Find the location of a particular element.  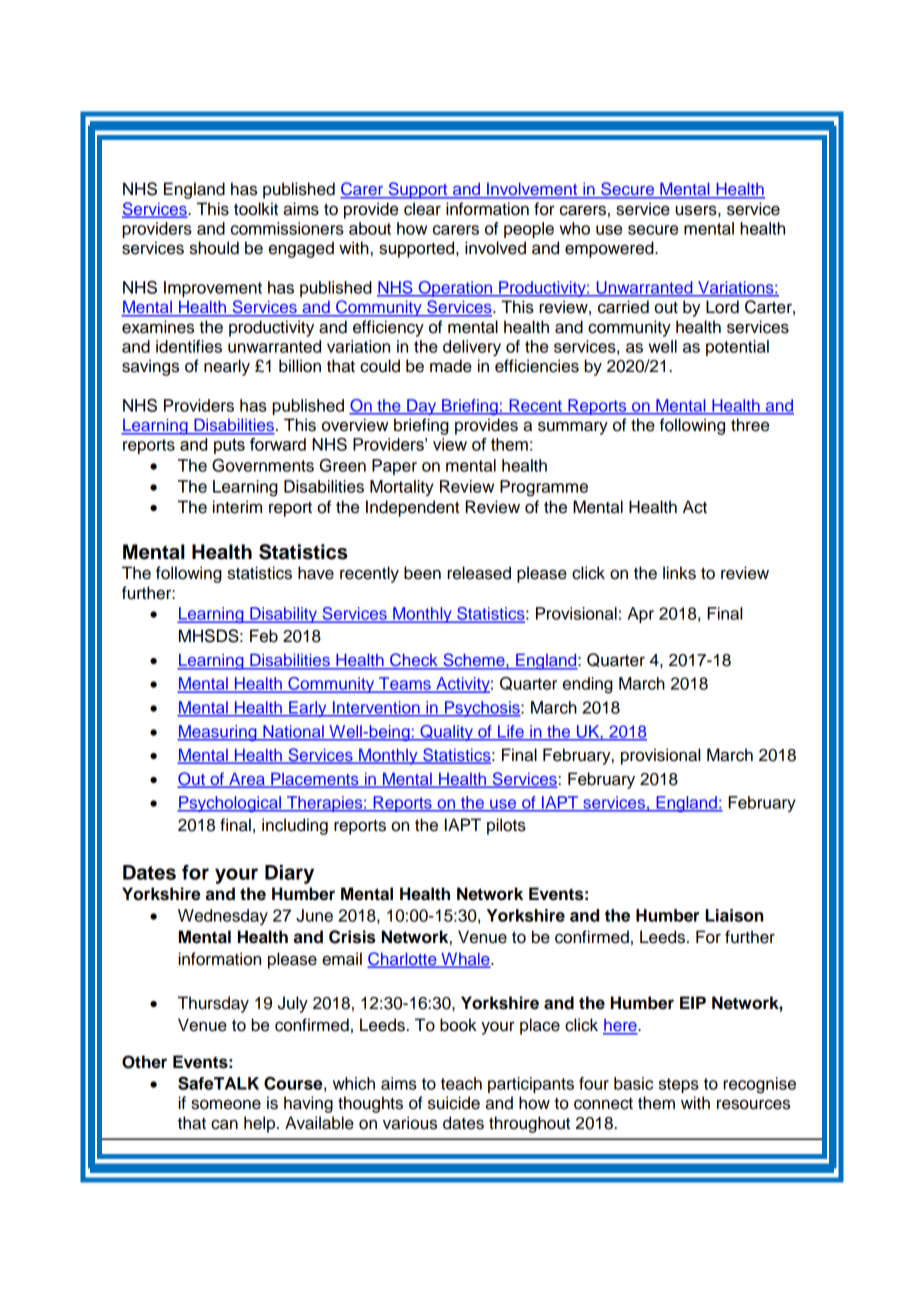

pilots is located at coordinates (506, 826).
